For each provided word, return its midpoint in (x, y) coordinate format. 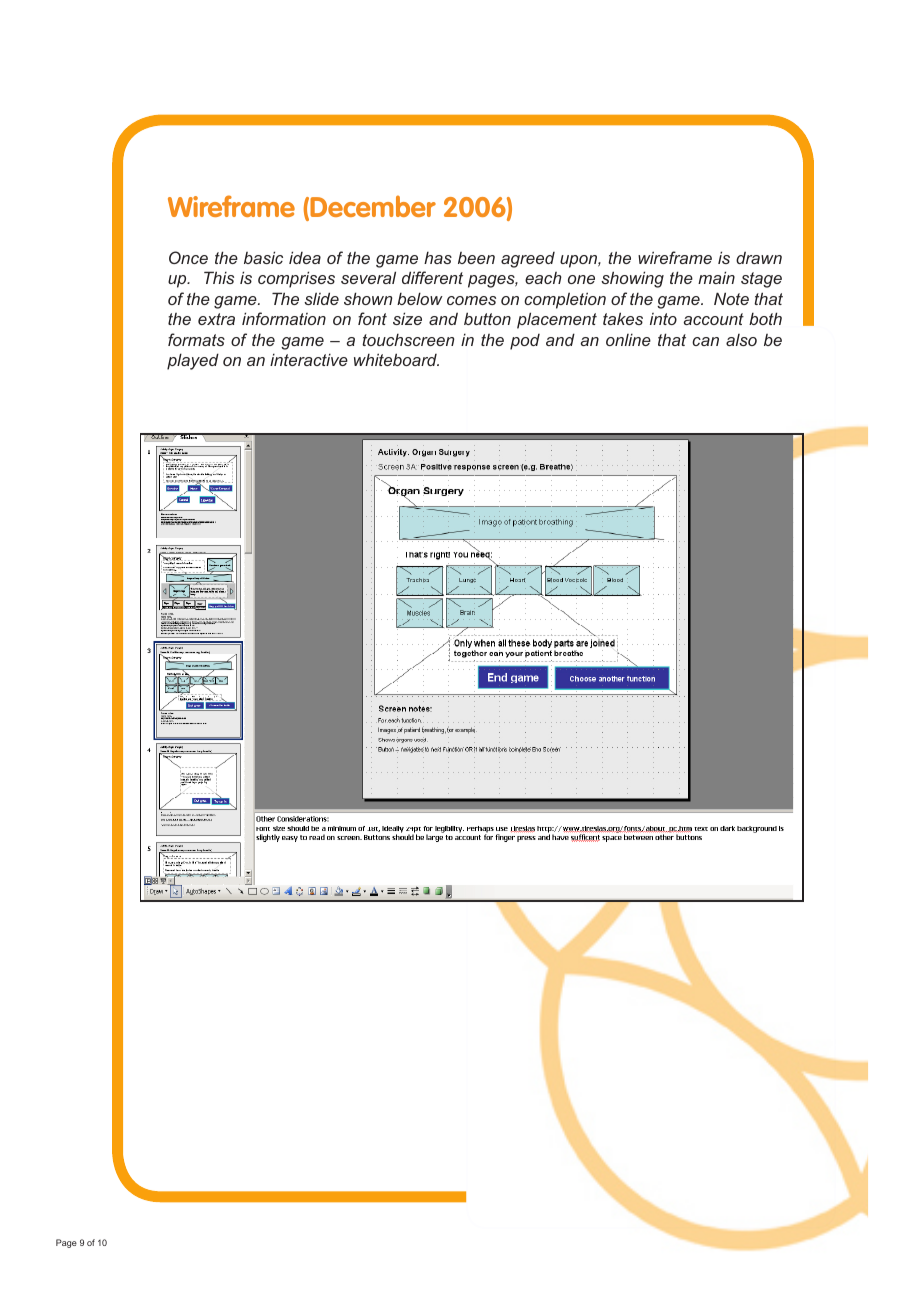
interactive (309, 359)
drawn (759, 257)
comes (471, 300)
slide (321, 298)
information (284, 318)
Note (731, 298)
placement (557, 320)
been (476, 258)
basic (263, 257)
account (714, 319)
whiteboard (396, 359)
